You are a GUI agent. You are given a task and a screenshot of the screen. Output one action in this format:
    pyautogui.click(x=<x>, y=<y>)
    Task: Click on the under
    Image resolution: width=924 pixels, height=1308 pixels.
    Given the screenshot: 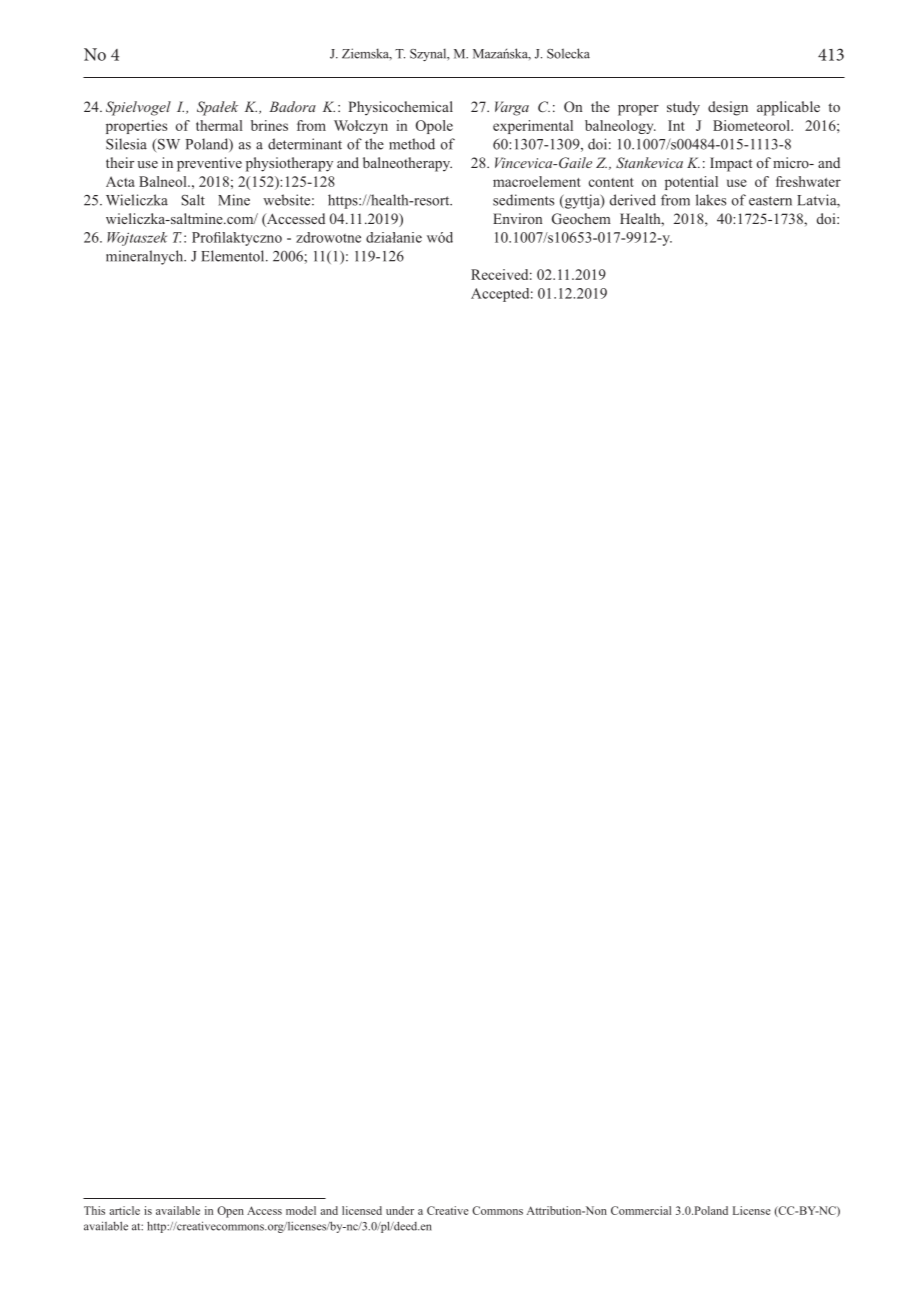 What is the action you would take?
    pyautogui.click(x=400, y=1210)
